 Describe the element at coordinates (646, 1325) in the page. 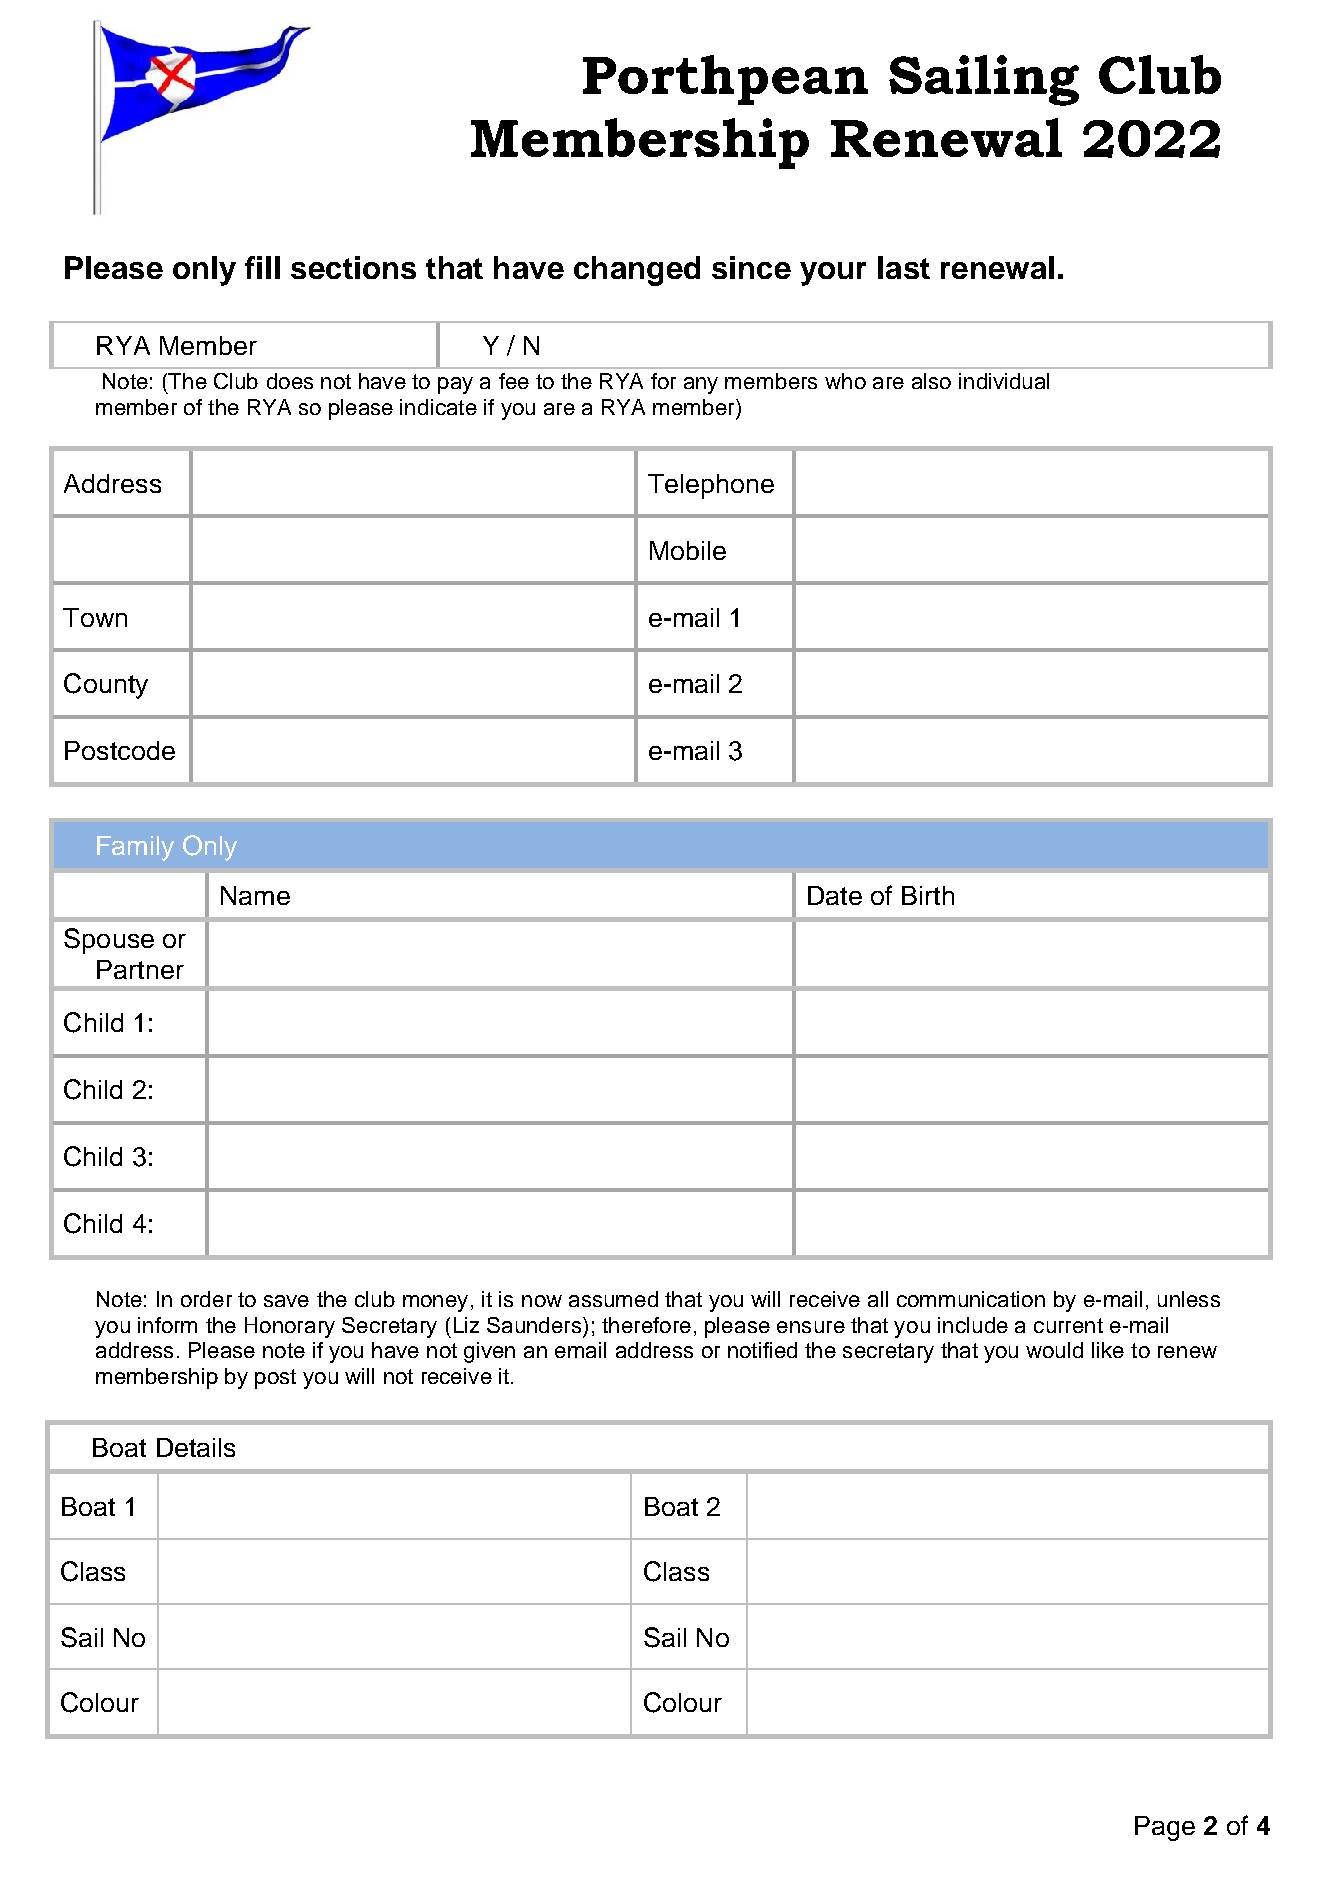

I see `therefore` at that location.
